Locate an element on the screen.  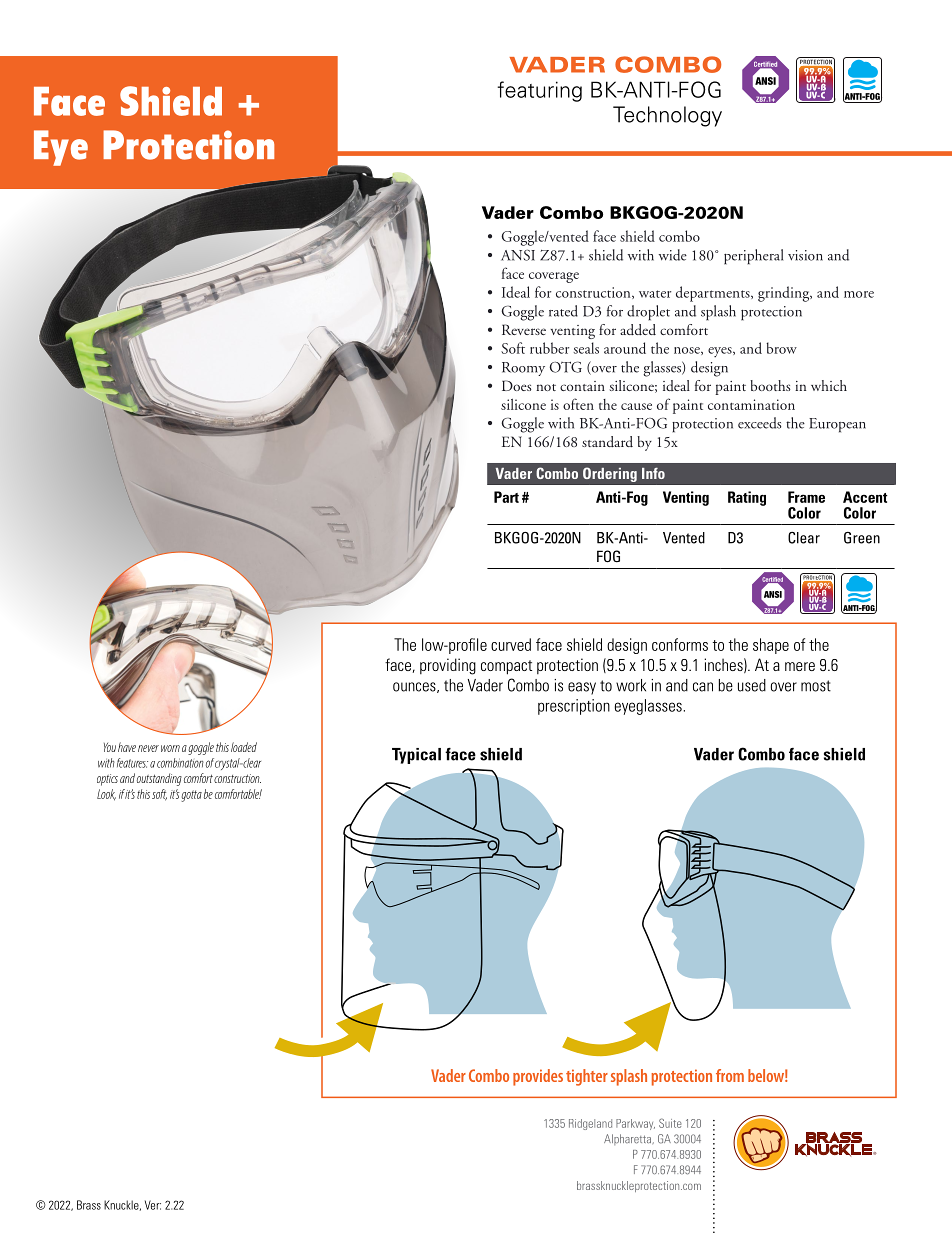
worn is located at coordinates (170, 748).
